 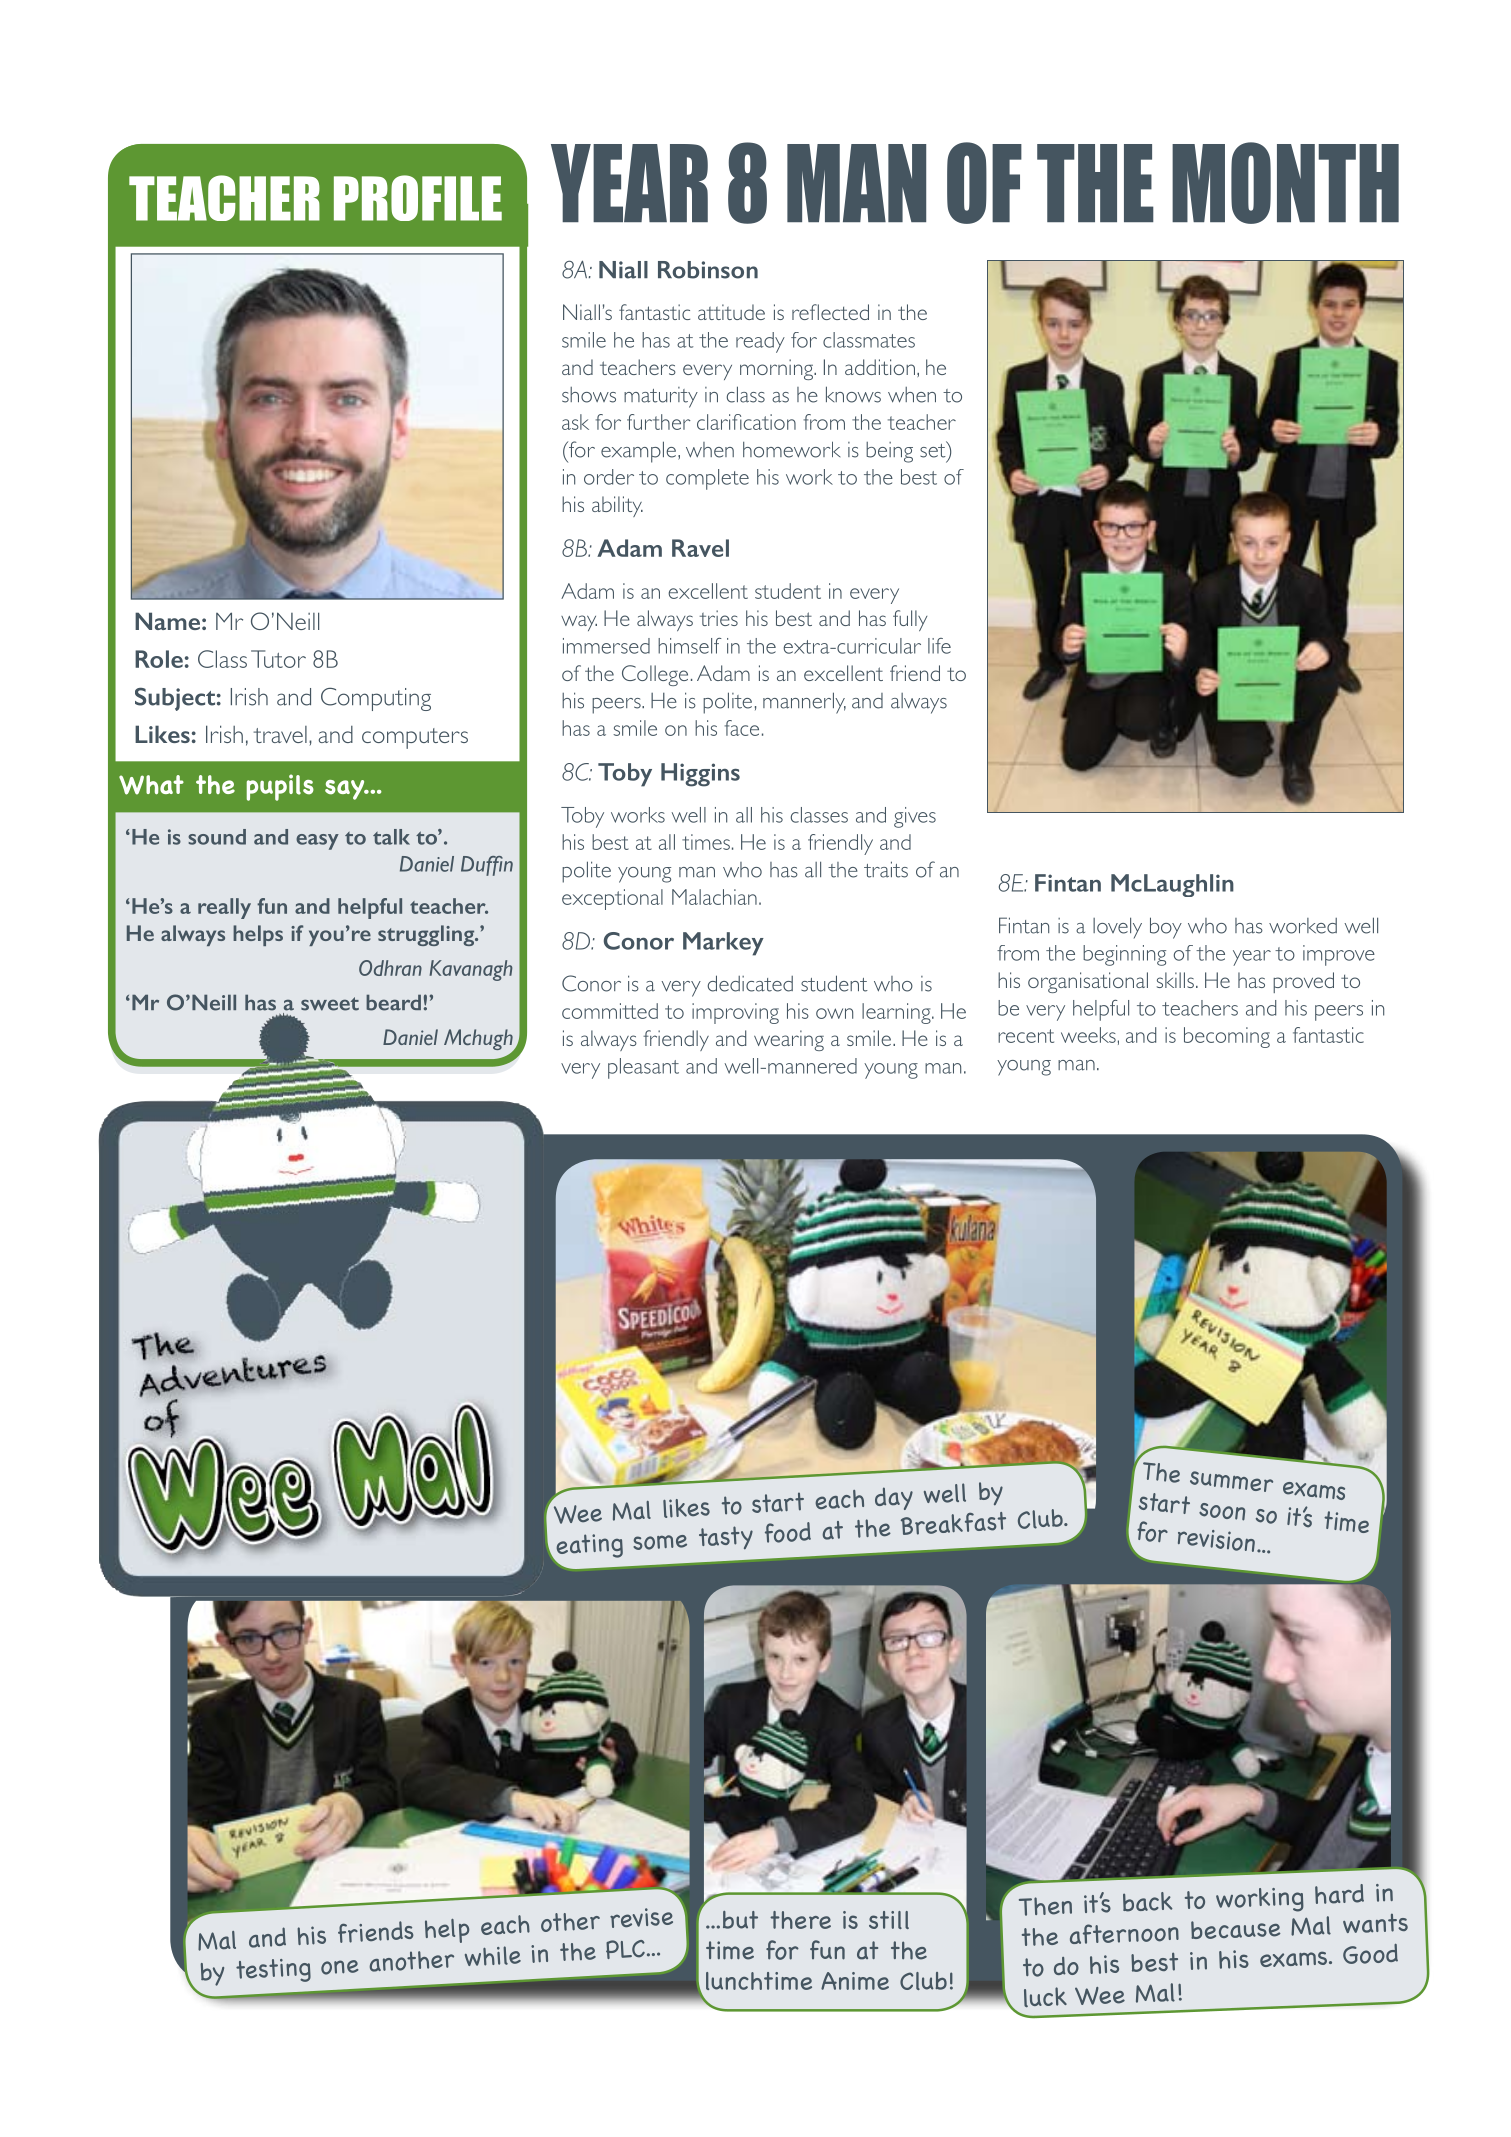 I want to click on PROFILE, so click(x=418, y=198).
